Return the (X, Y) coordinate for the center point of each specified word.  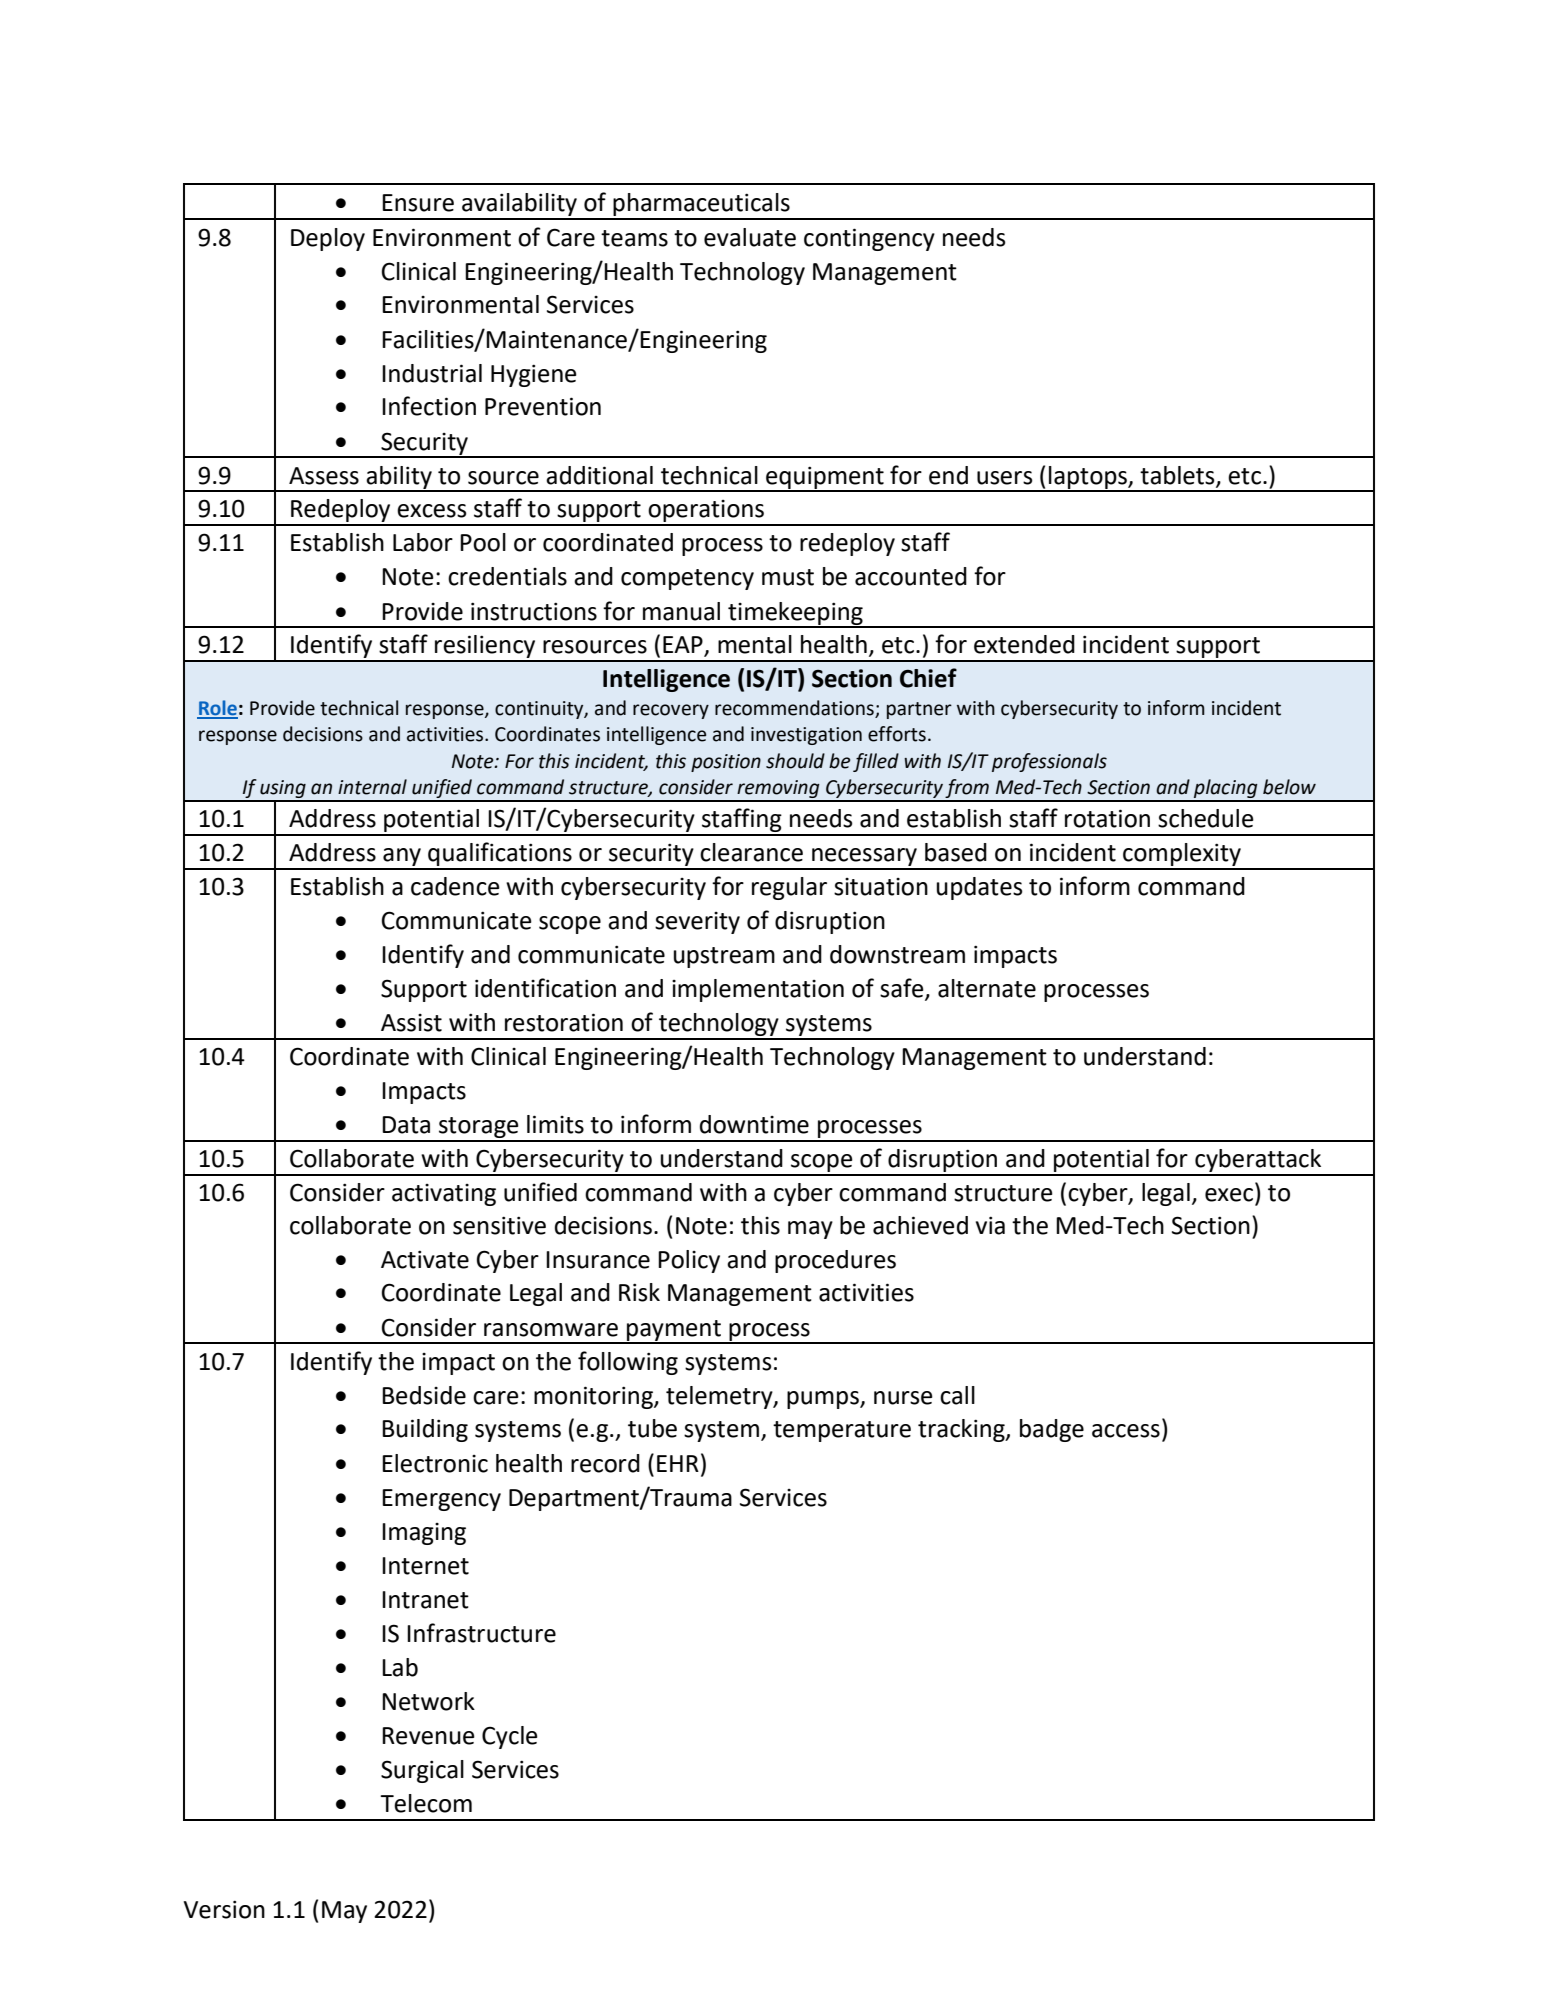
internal (372, 787)
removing (778, 790)
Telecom (426, 1803)
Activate (425, 1259)
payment (674, 1331)
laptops (1088, 478)
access (1126, 1431)
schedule (1206, 818)
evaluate (750, 237)
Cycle (510, 1737)
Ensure (418, 203)
